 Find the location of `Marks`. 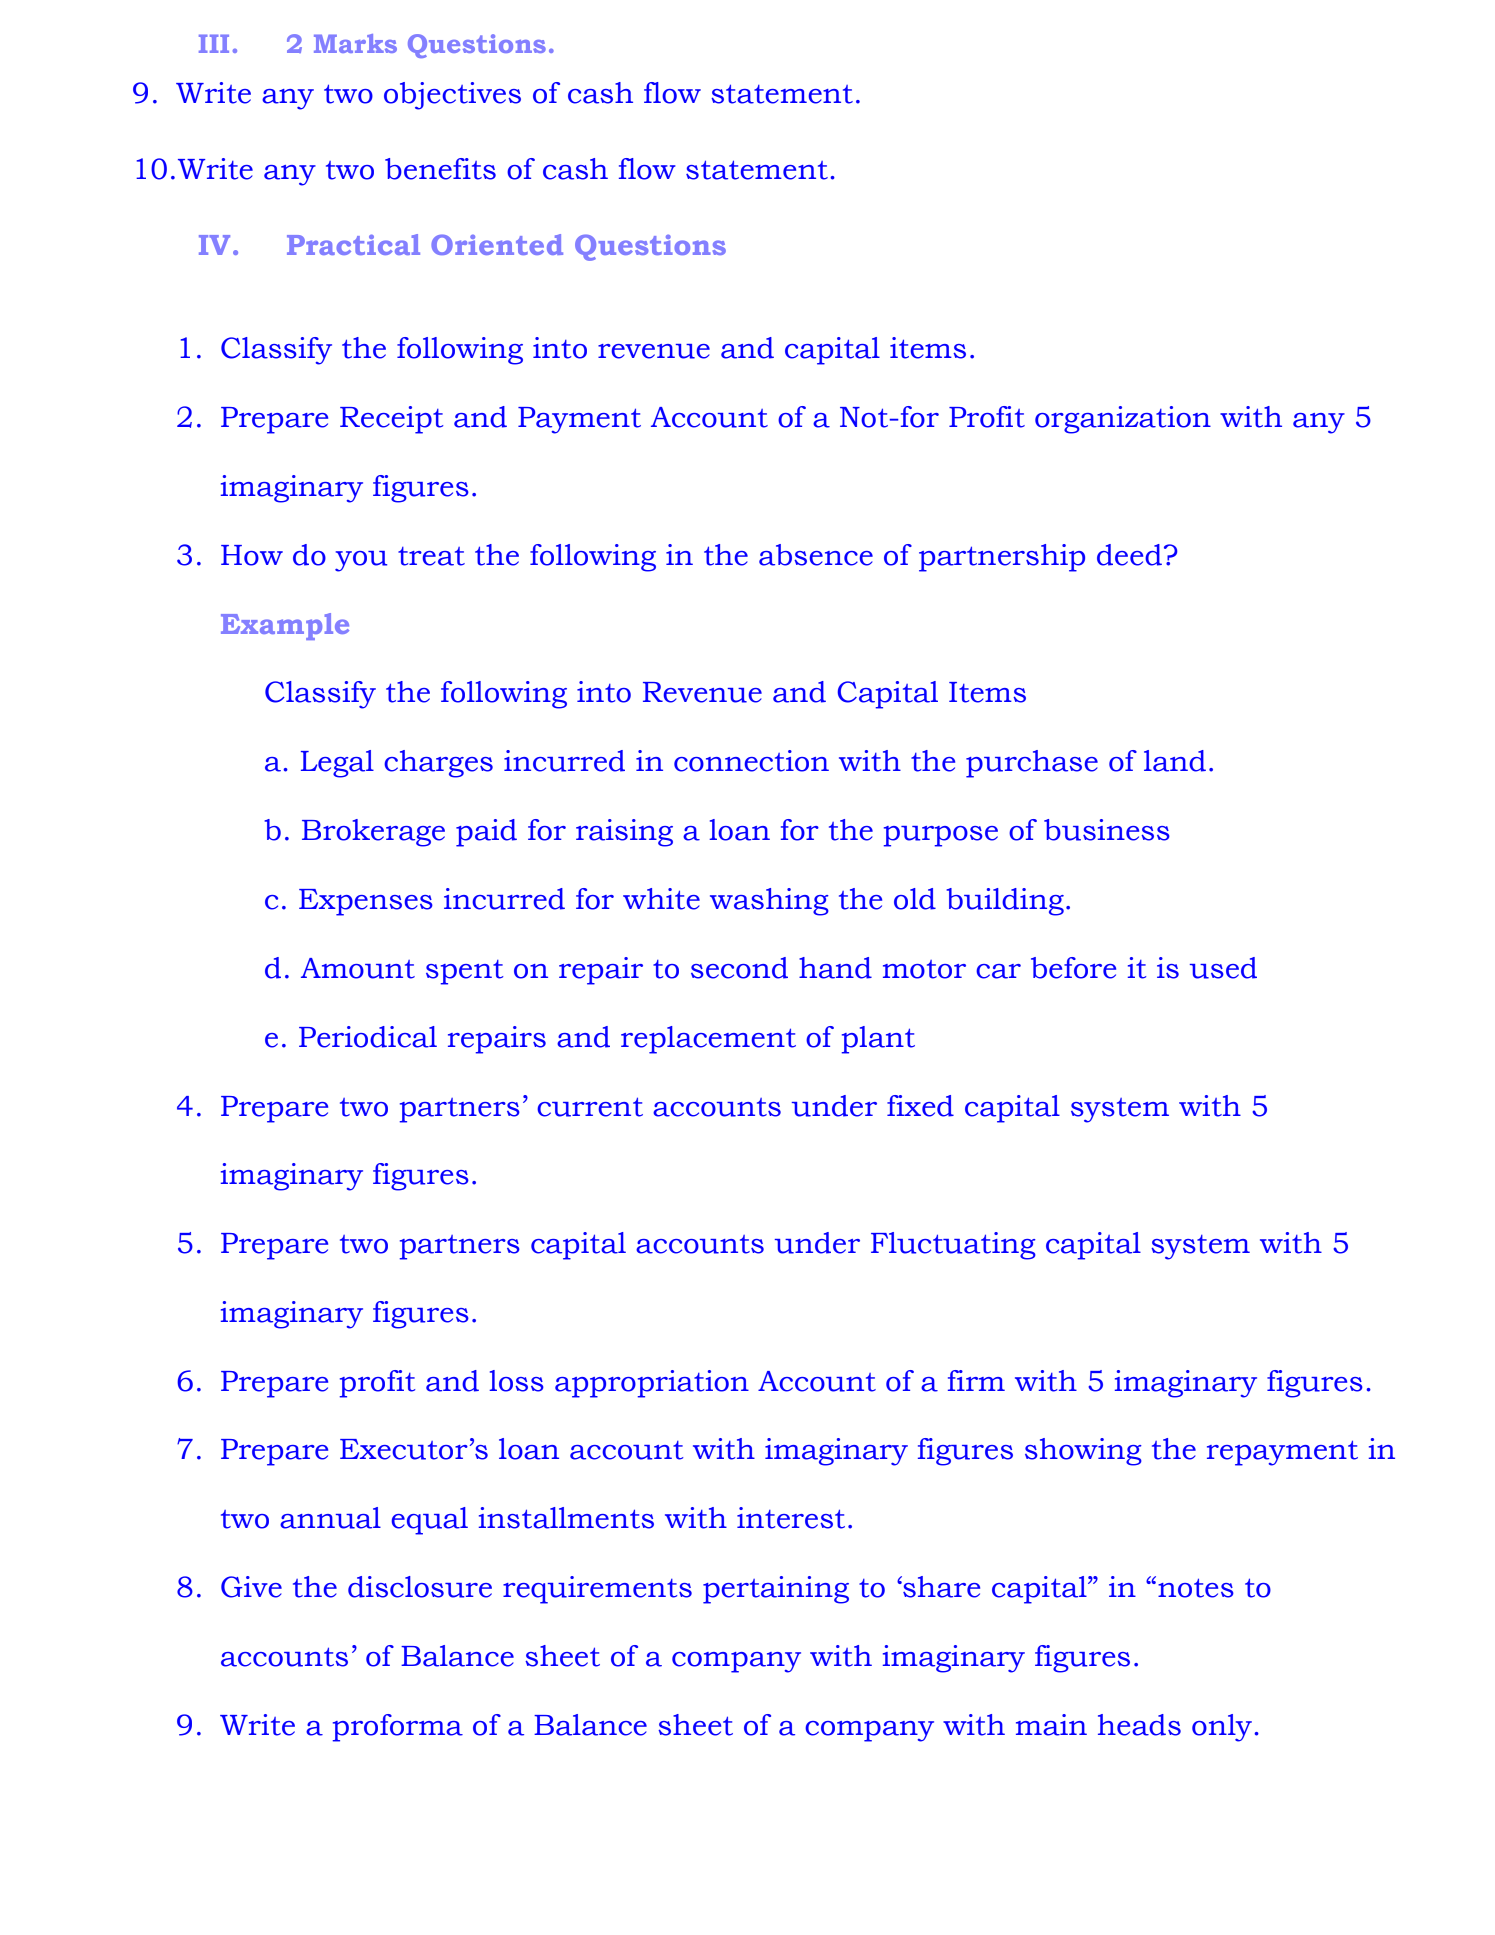

Marks is located at coordinates (355, 43).
